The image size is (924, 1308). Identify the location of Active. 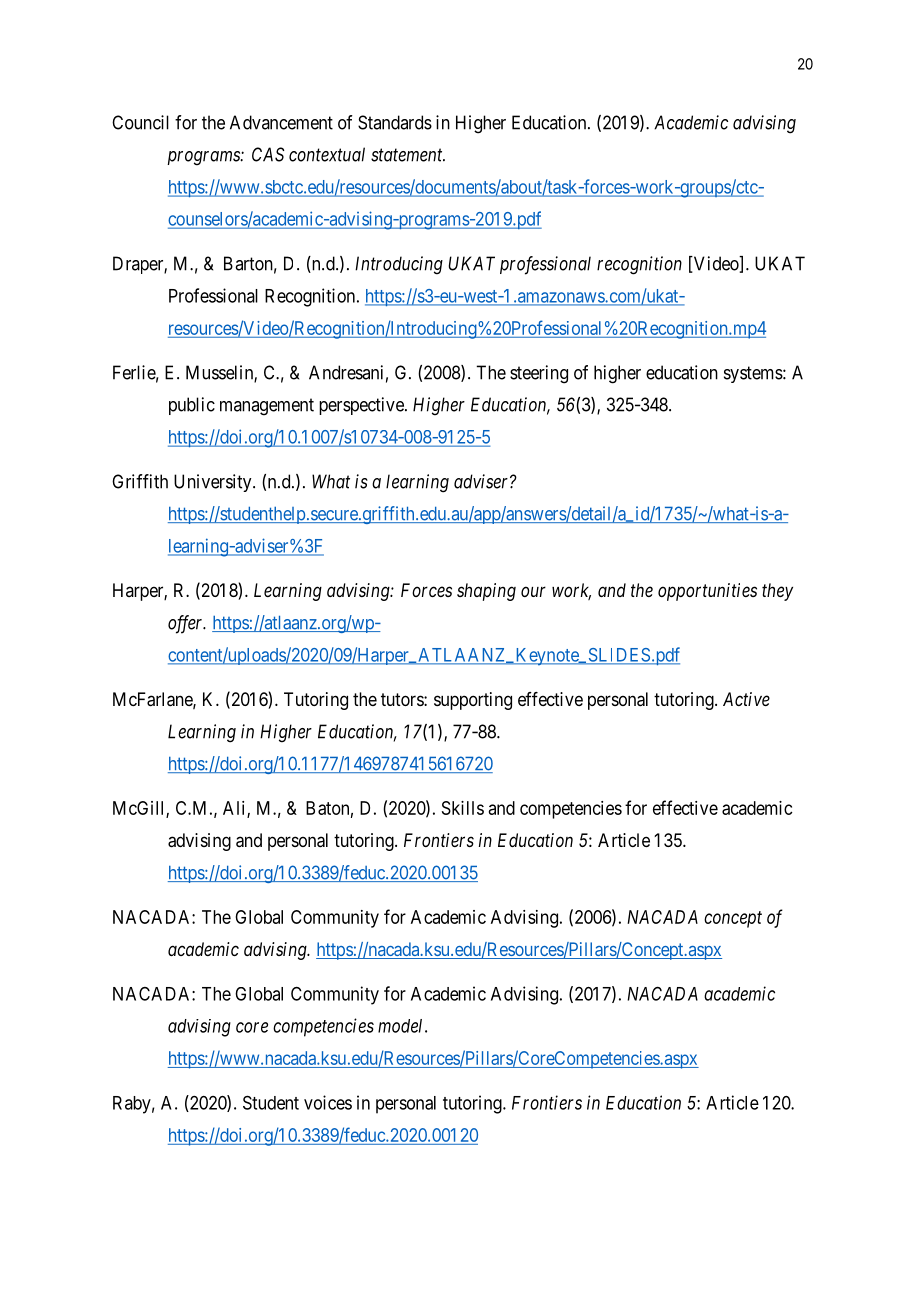
(746, 699).
